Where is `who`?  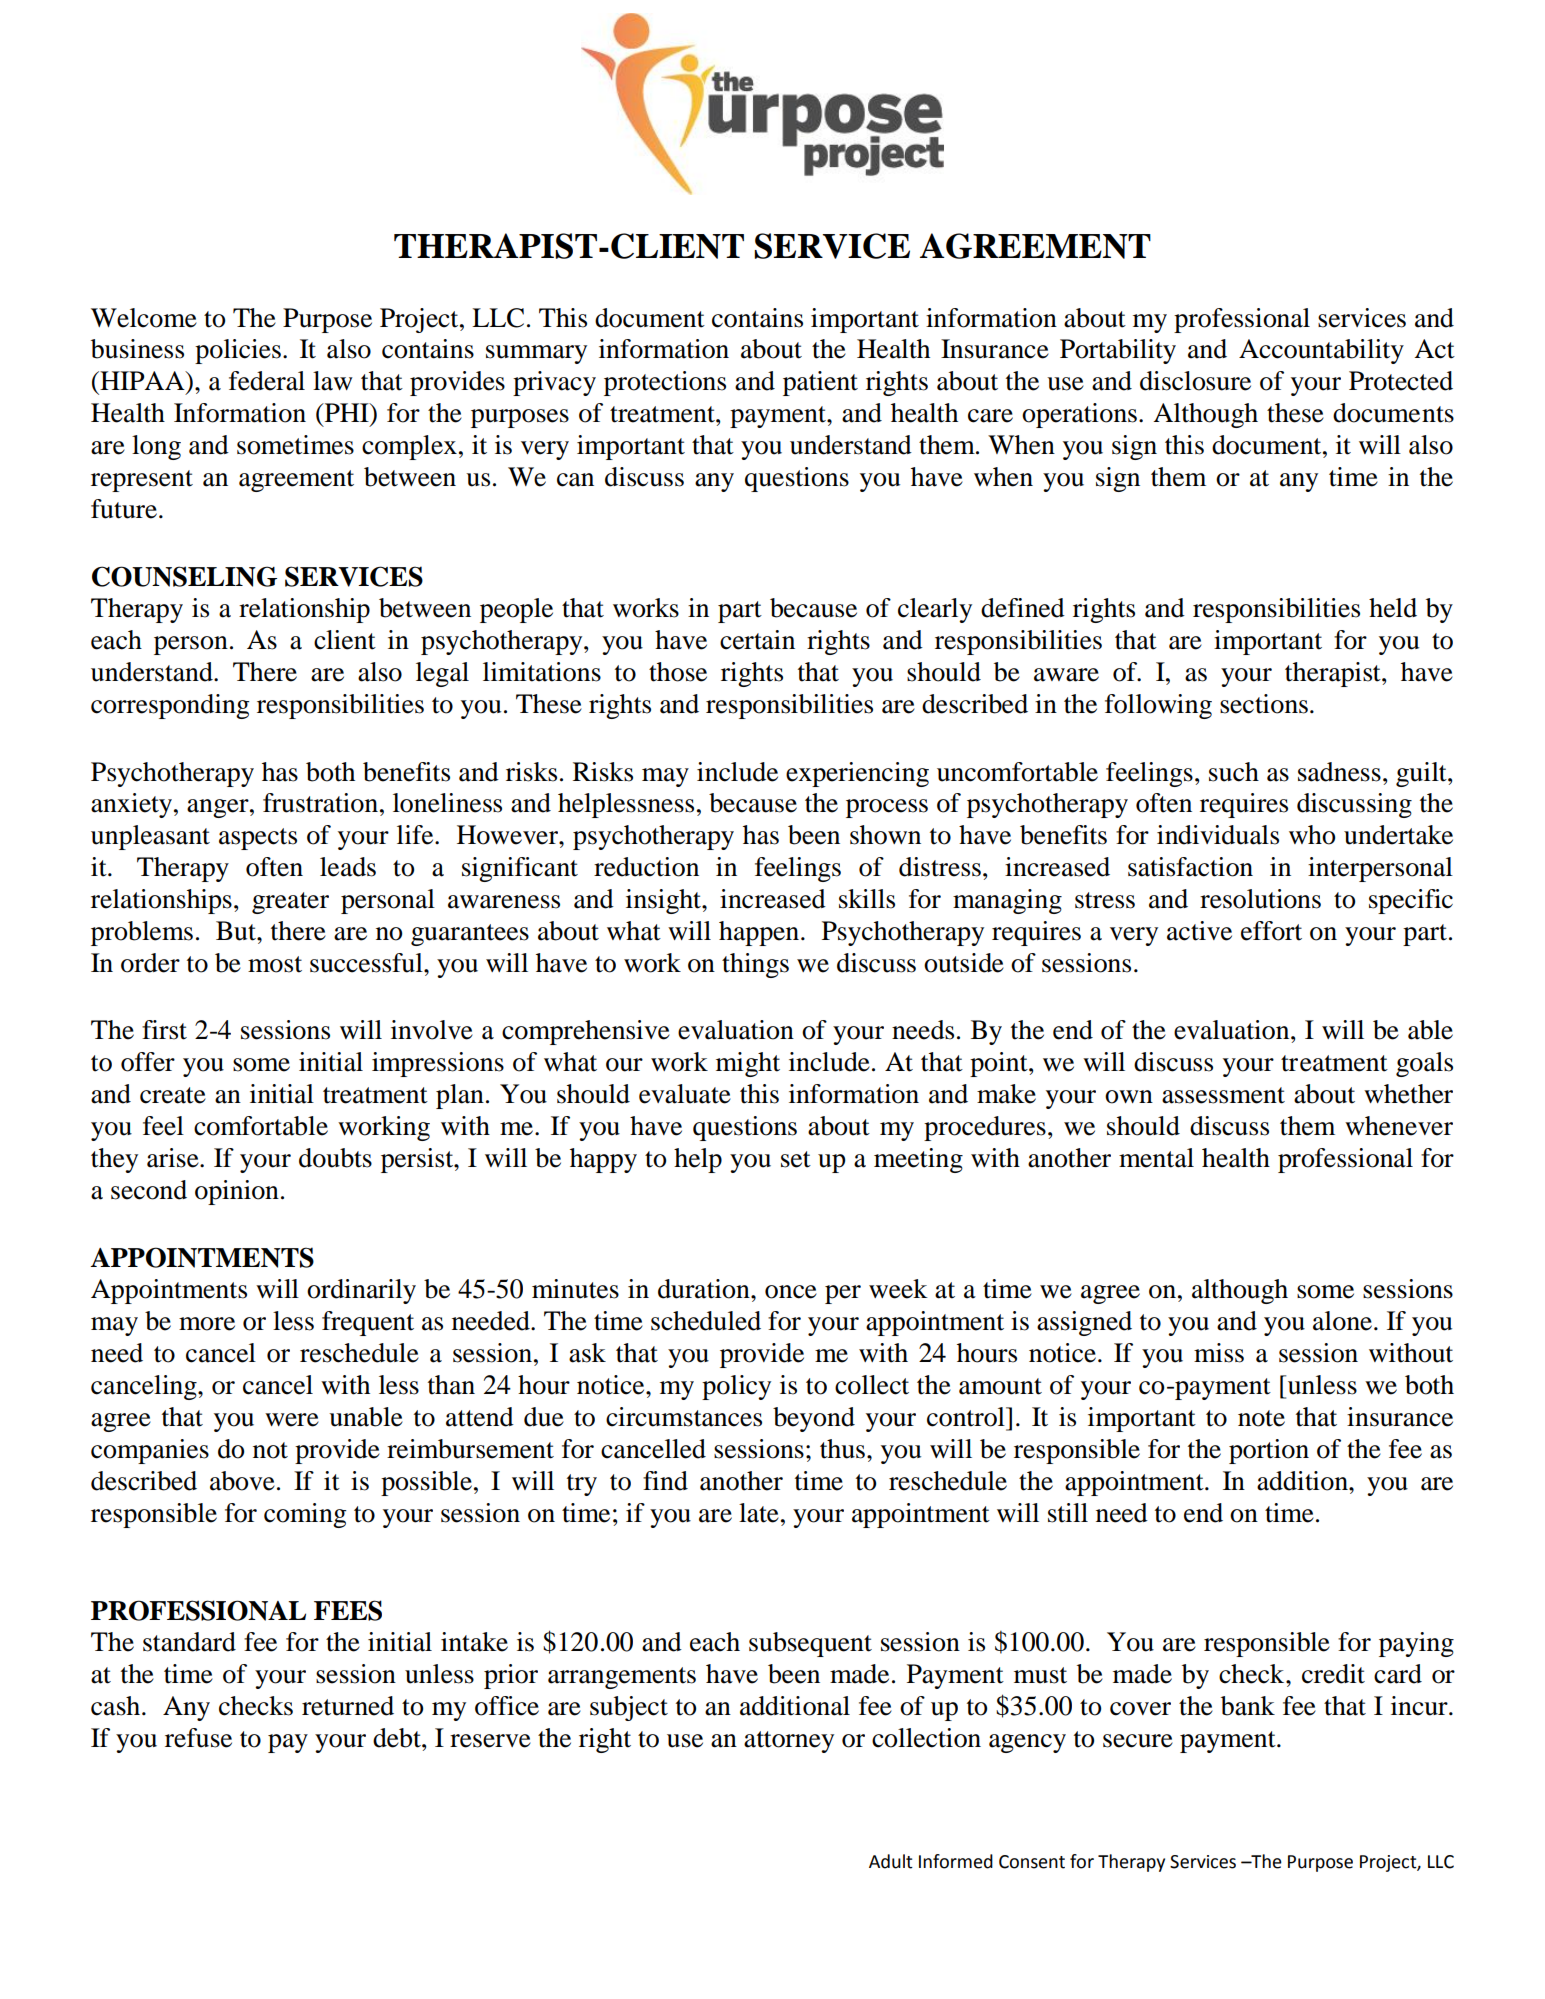 who is located at coordinates (1312, 835).
